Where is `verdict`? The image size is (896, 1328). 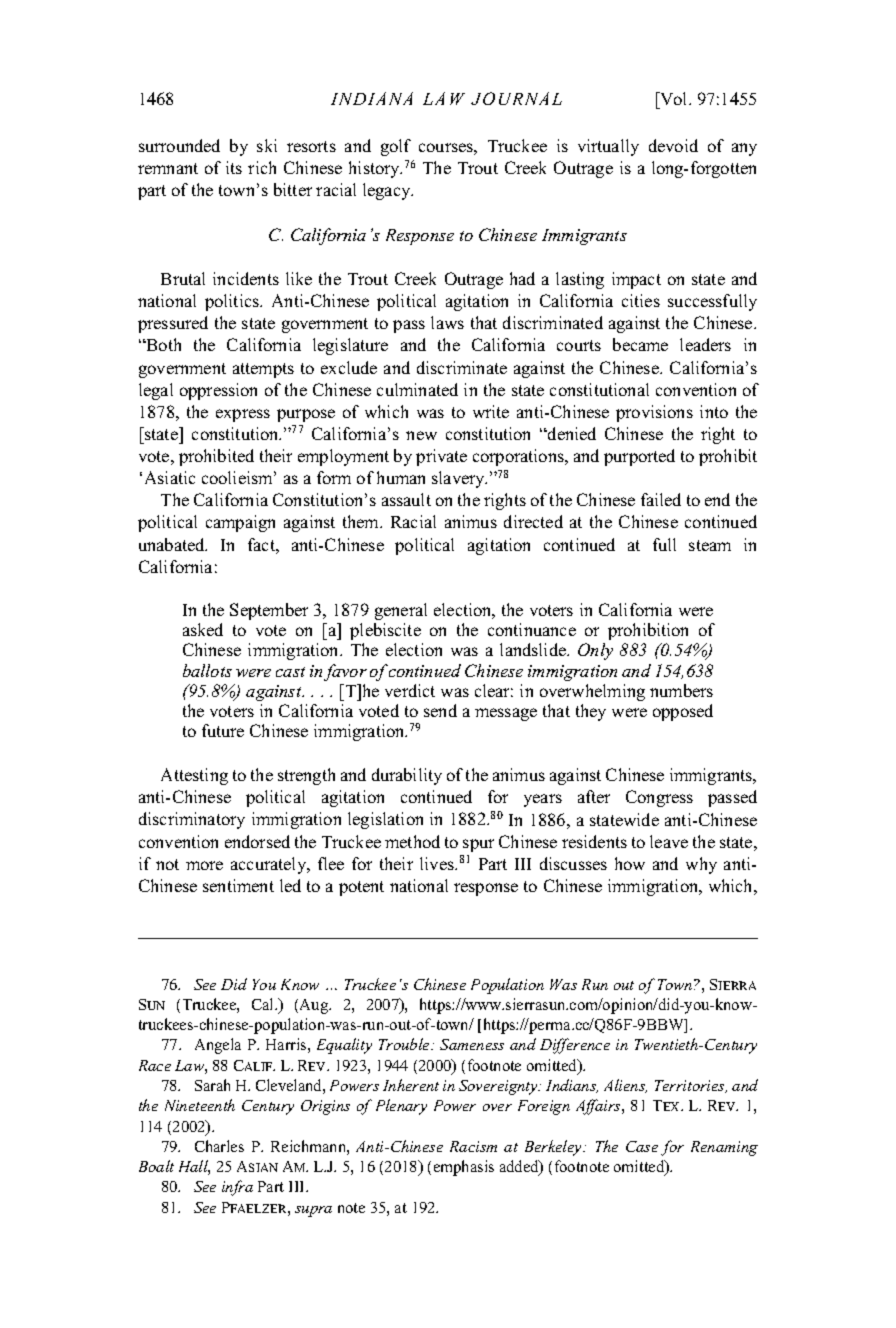
verdict is located at coordinates (410, 690).
